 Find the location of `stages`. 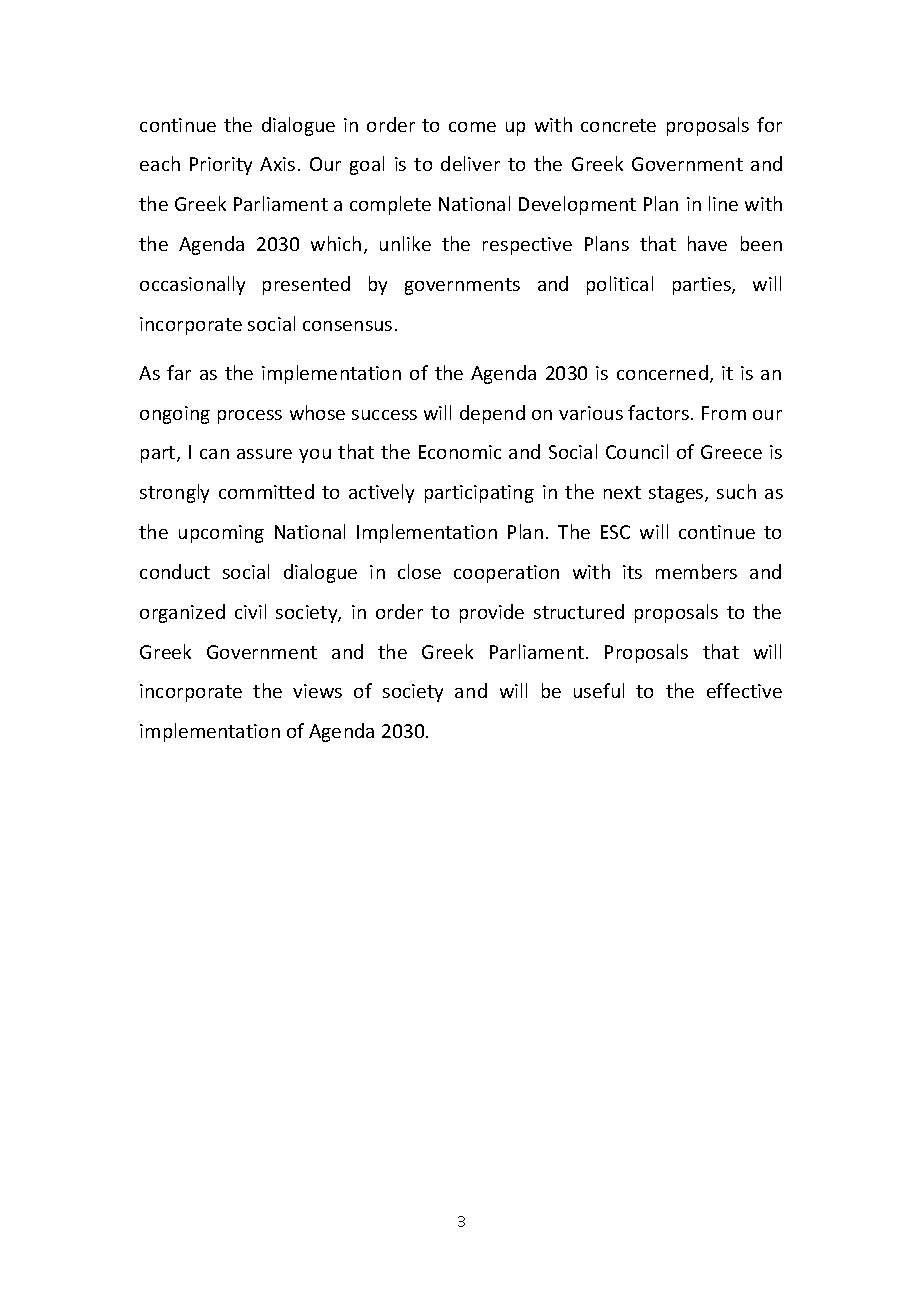

stages is located at coordinates (677, 494).
